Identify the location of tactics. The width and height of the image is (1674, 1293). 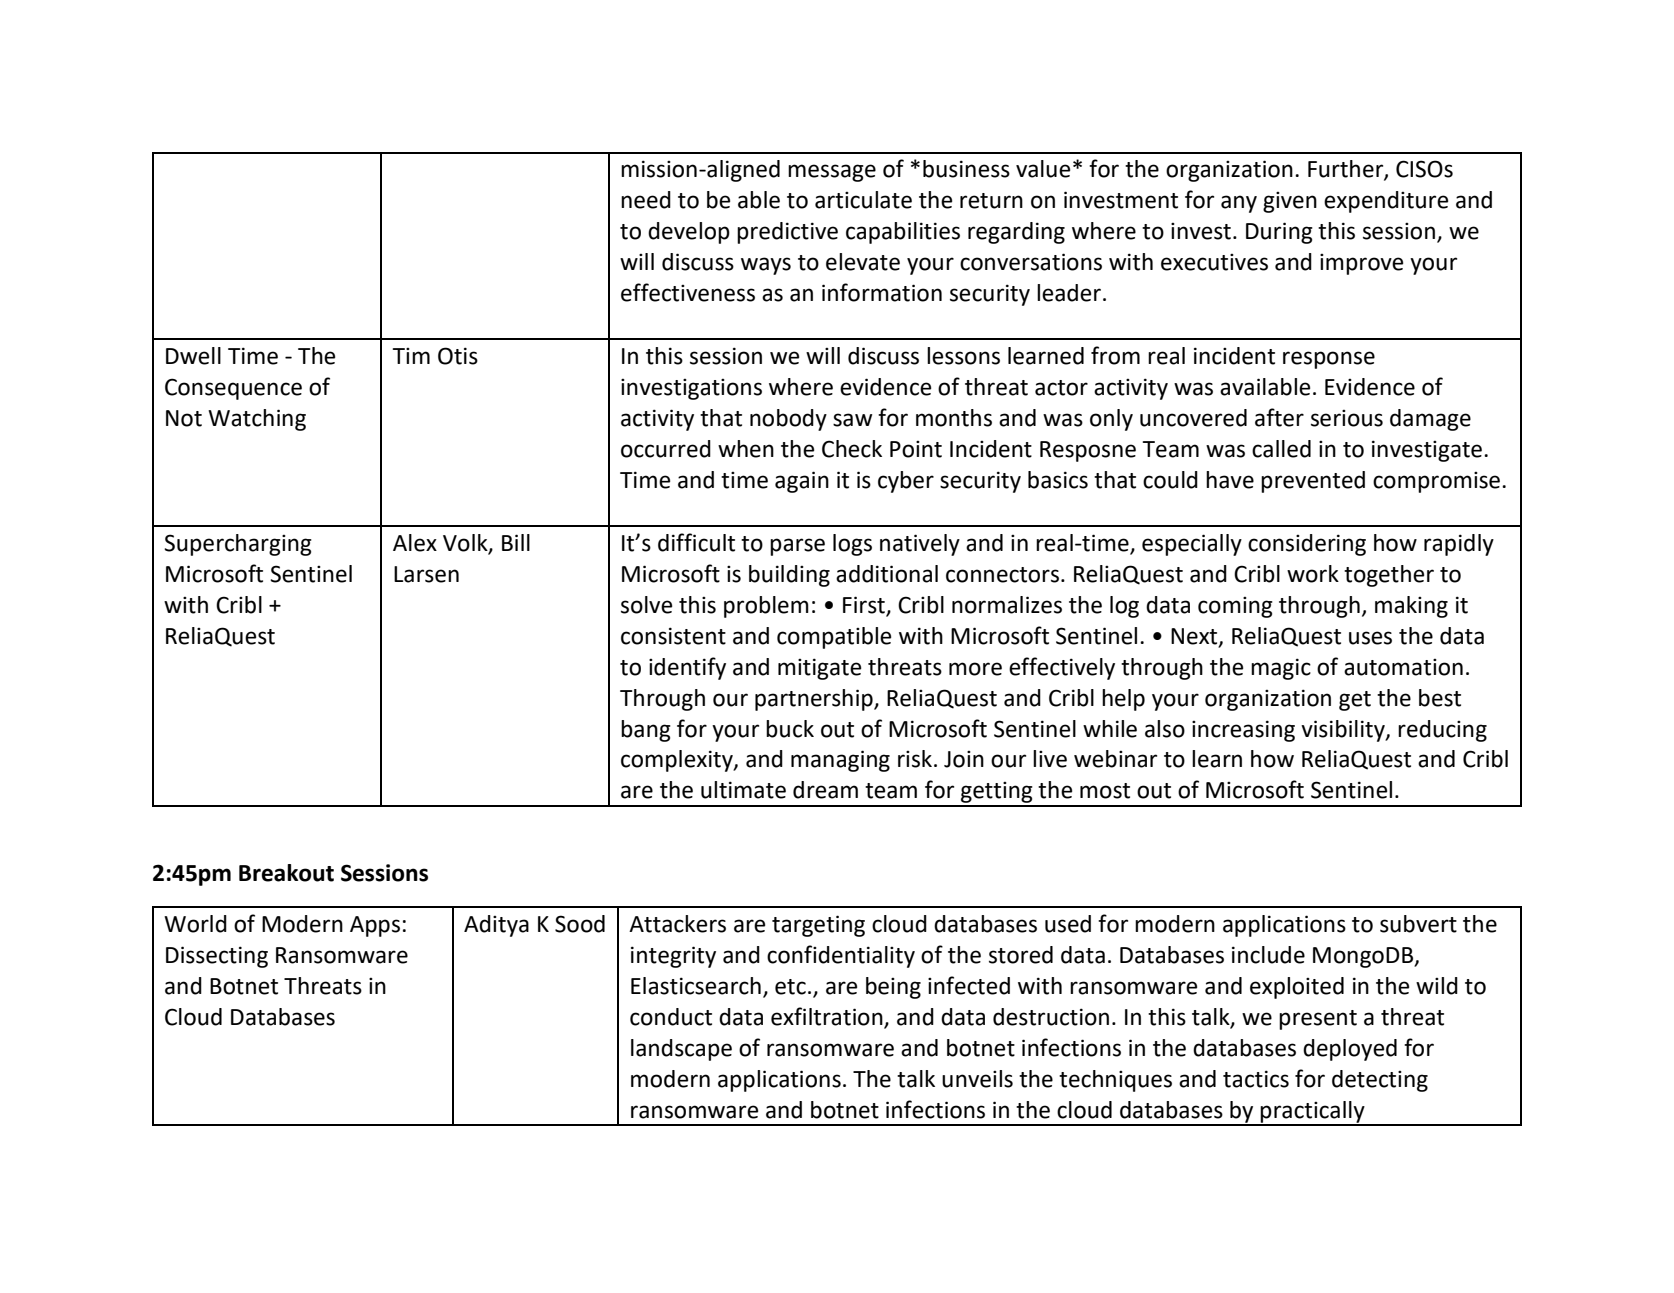
(1256, 1079).
